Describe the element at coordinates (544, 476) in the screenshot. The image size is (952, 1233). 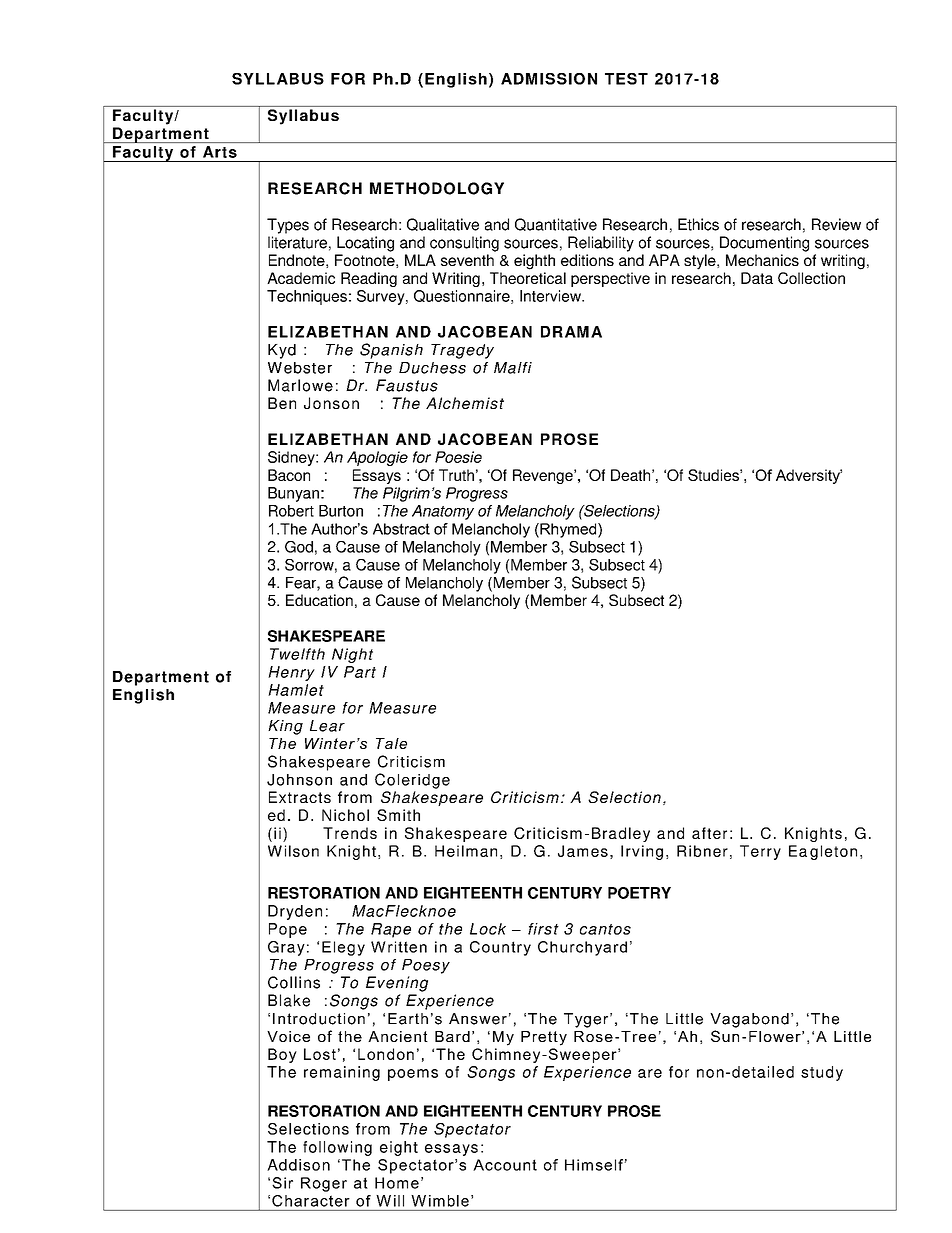
I see `Revenge` at that location.
